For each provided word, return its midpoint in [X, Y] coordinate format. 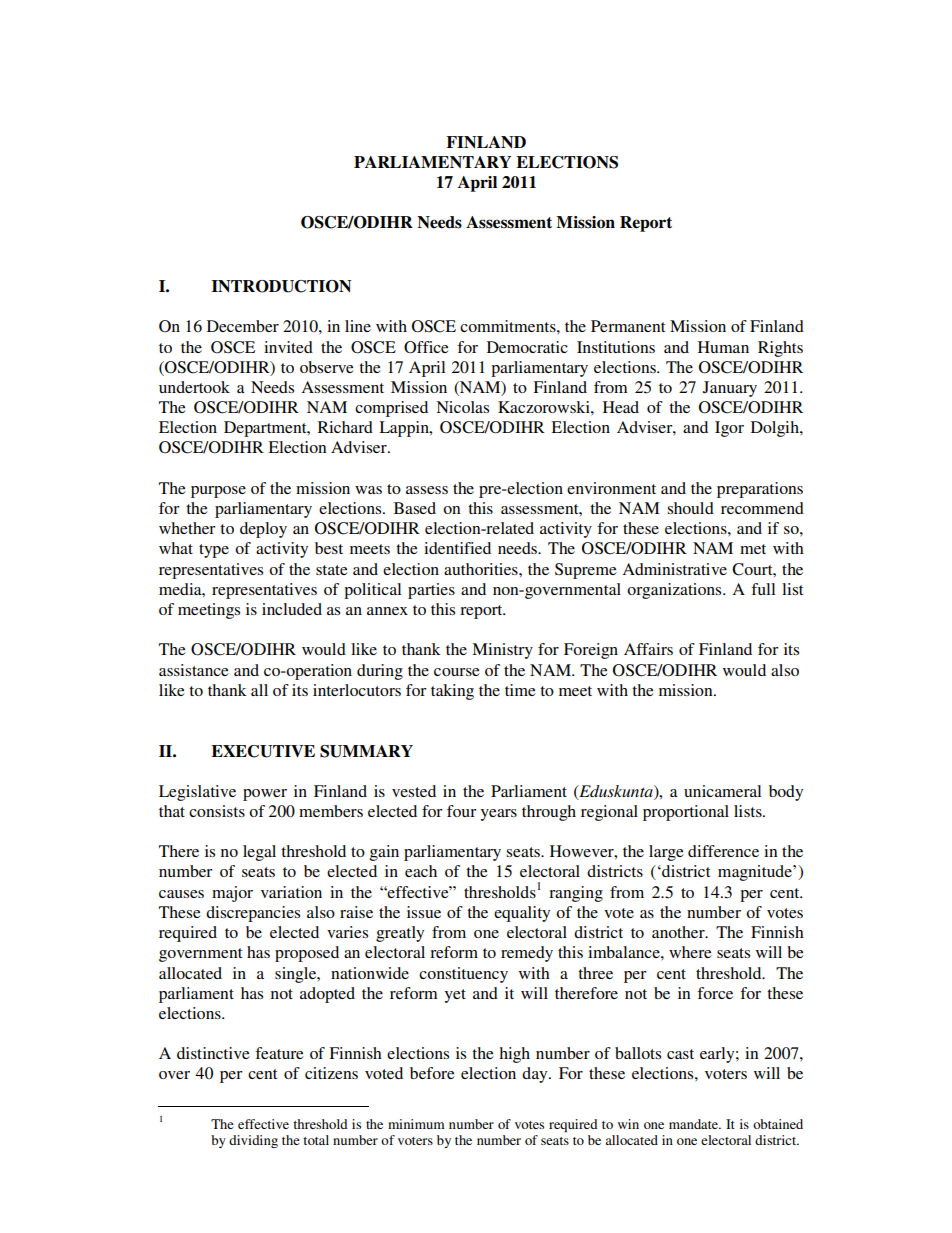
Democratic [527, 347]
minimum [416, 1124]
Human [723, 347]
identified [457, 548]
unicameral [722, 791]
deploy [263, 530]
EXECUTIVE [263, 751]
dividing [253, 1141]
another [679, 932]
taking [452, 692]
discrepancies [253, 914]
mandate [694, 1124]
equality [522, 914]
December [243, 326]
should [690, 508]
